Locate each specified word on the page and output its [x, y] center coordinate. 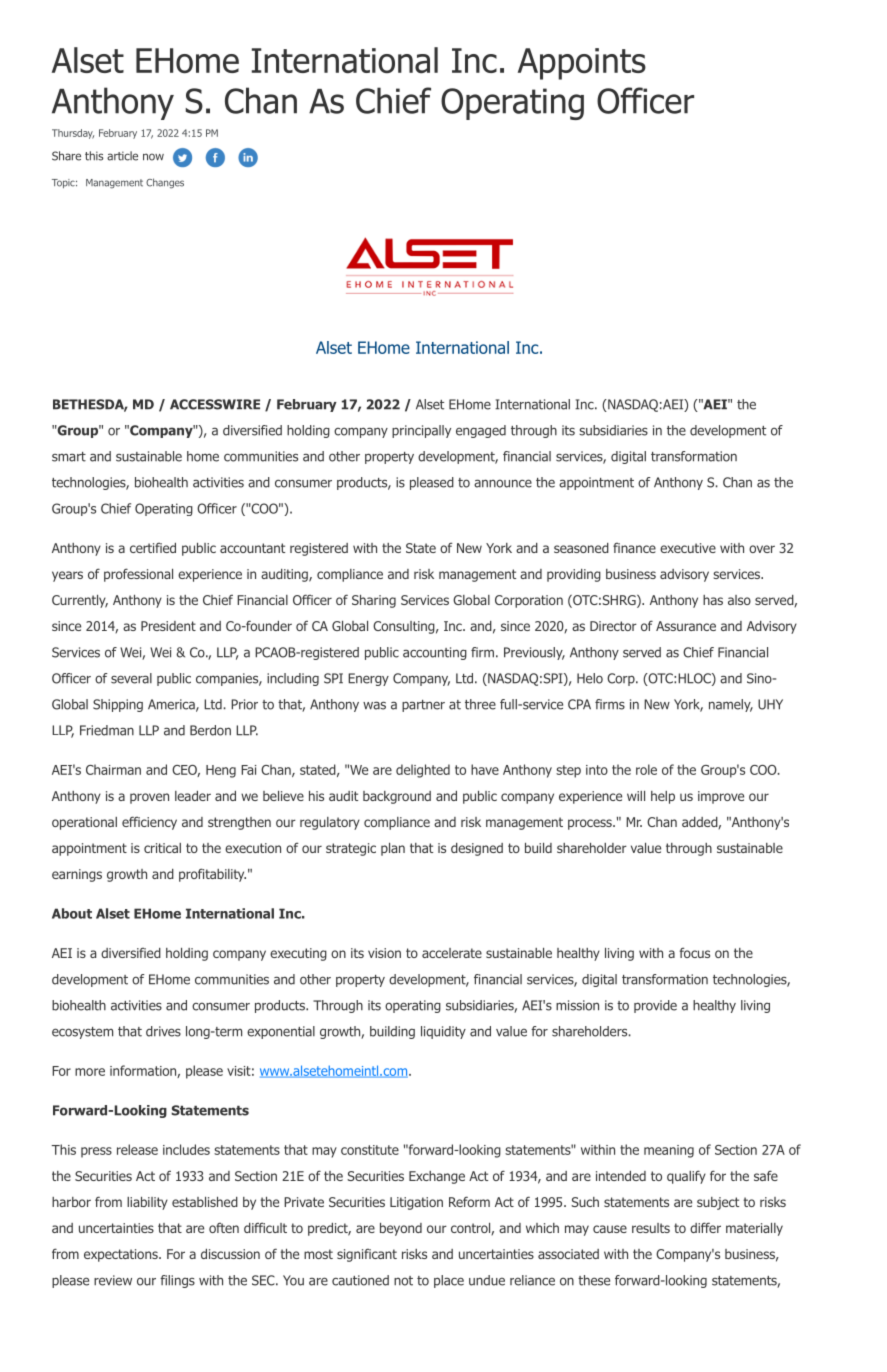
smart [69, 457]
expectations [122, 1255]
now [153, 157]
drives [163, 1031]
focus [695, 952]
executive [688, 548]
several [131, 678]
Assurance [686, 626]
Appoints [582, 64]
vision [384, 953]
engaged [481, 431]
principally [421, 431]
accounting [435, 653]
